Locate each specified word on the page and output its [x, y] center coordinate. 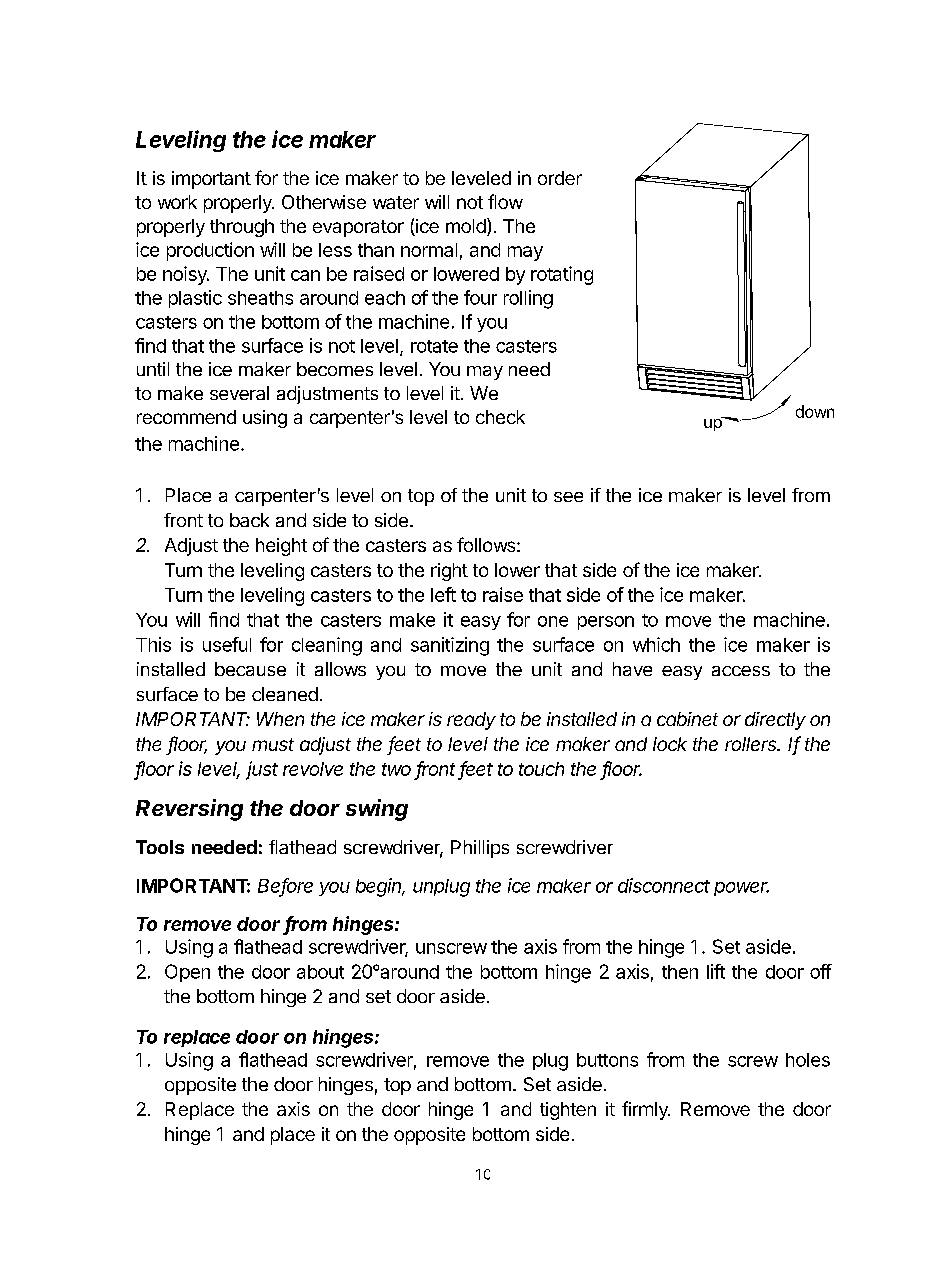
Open [187, 973]
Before [285, 886]
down [815, 411]
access [741, 671]
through [242, 228]
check [500, 417]
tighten [568, 1111]
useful [227, 644]
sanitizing [450, 646]
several [239, 393]
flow [505, 201]
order [560, 178]
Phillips [480, 849]
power [741, 889]
